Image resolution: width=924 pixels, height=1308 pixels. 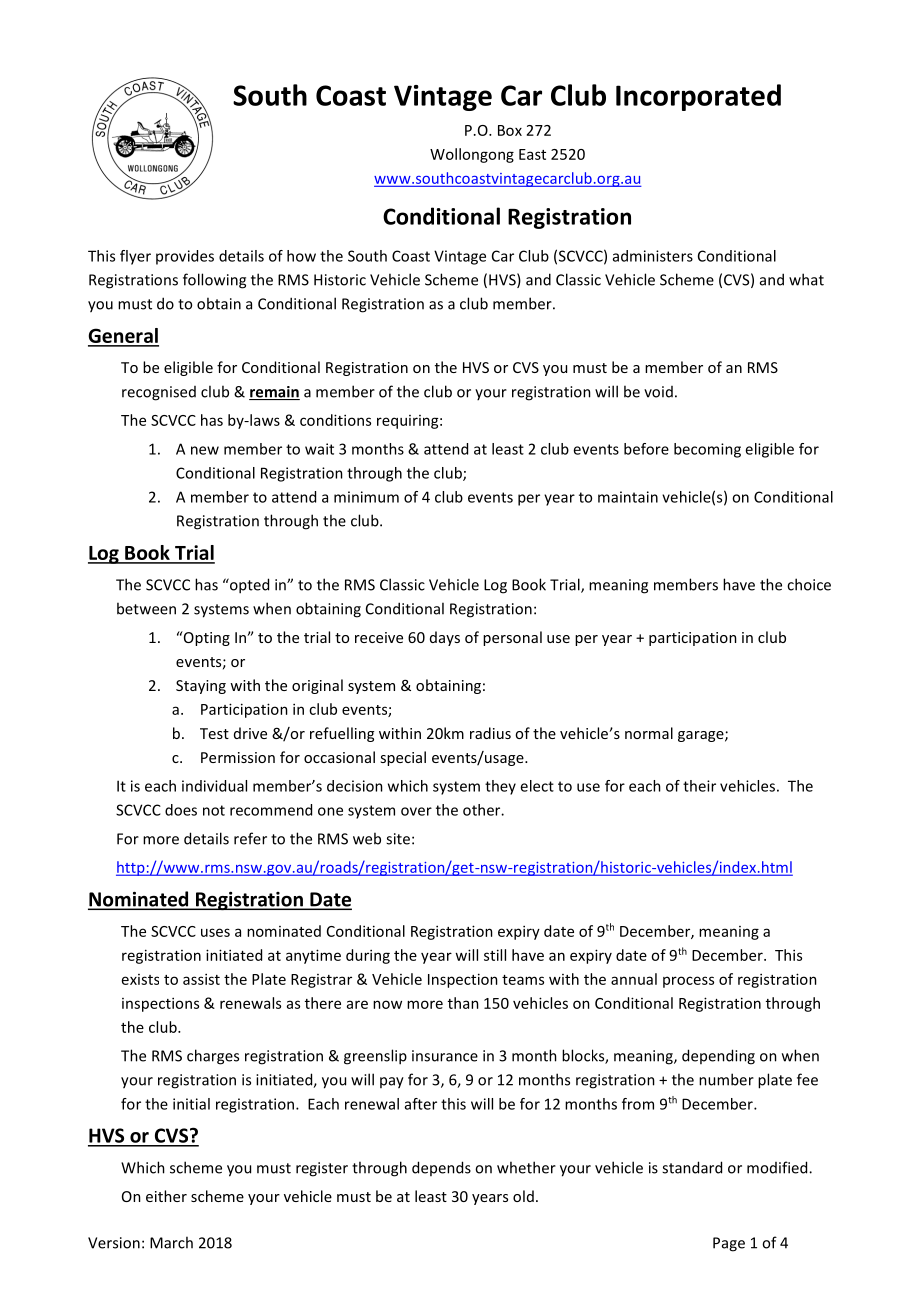 I want to click on days, so click(x=445, y=638).
